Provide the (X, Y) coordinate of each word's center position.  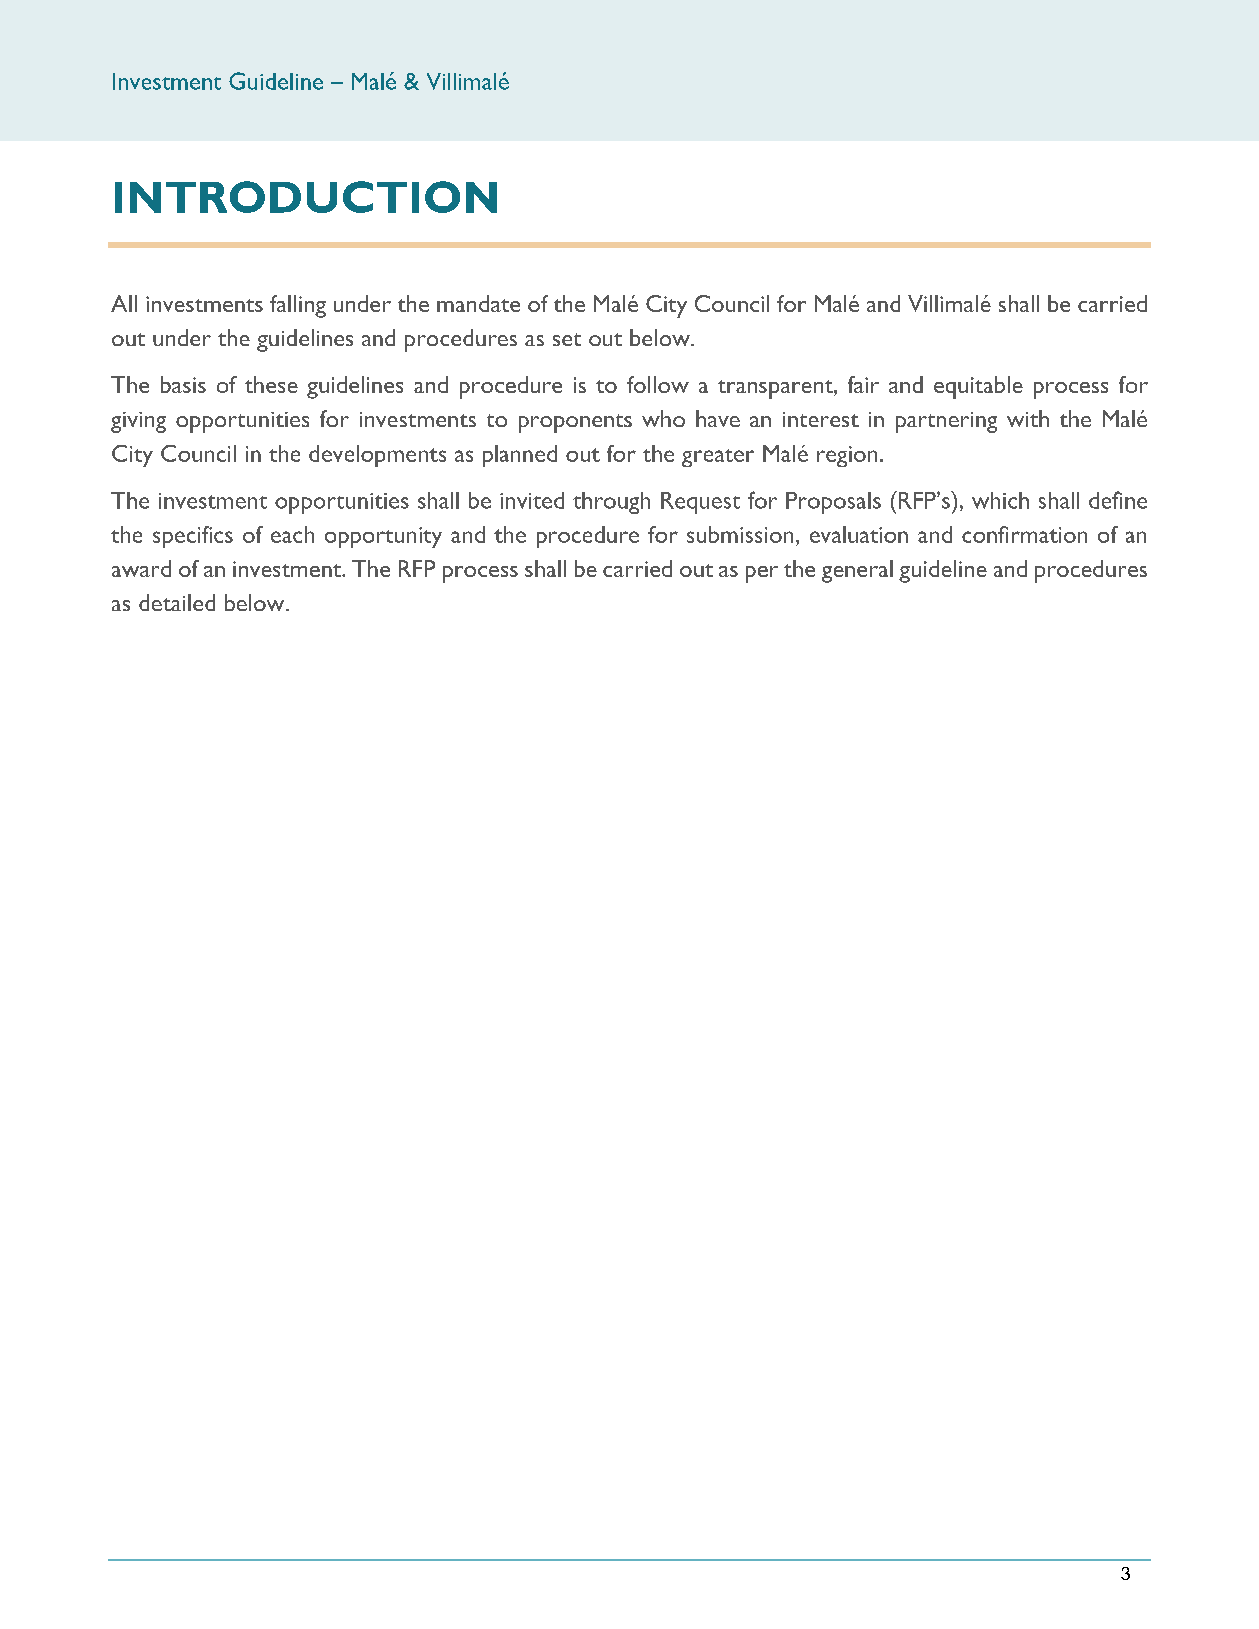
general (857, 571)
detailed (177, 602)
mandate (478, 303)
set (567, 339)
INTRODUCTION (306, 197)
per (762, 574)
